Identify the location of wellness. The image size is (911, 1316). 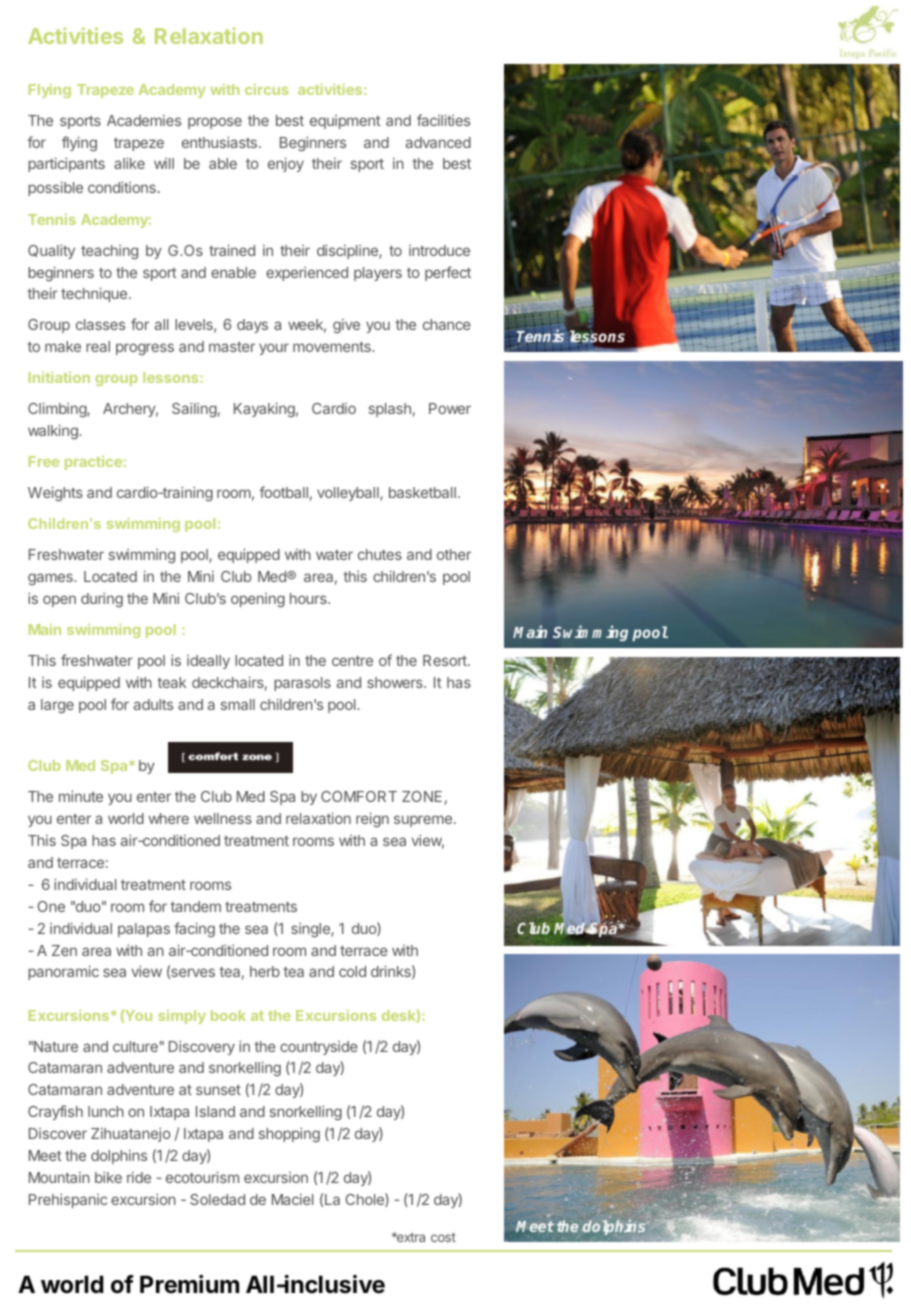
(223, 818).
